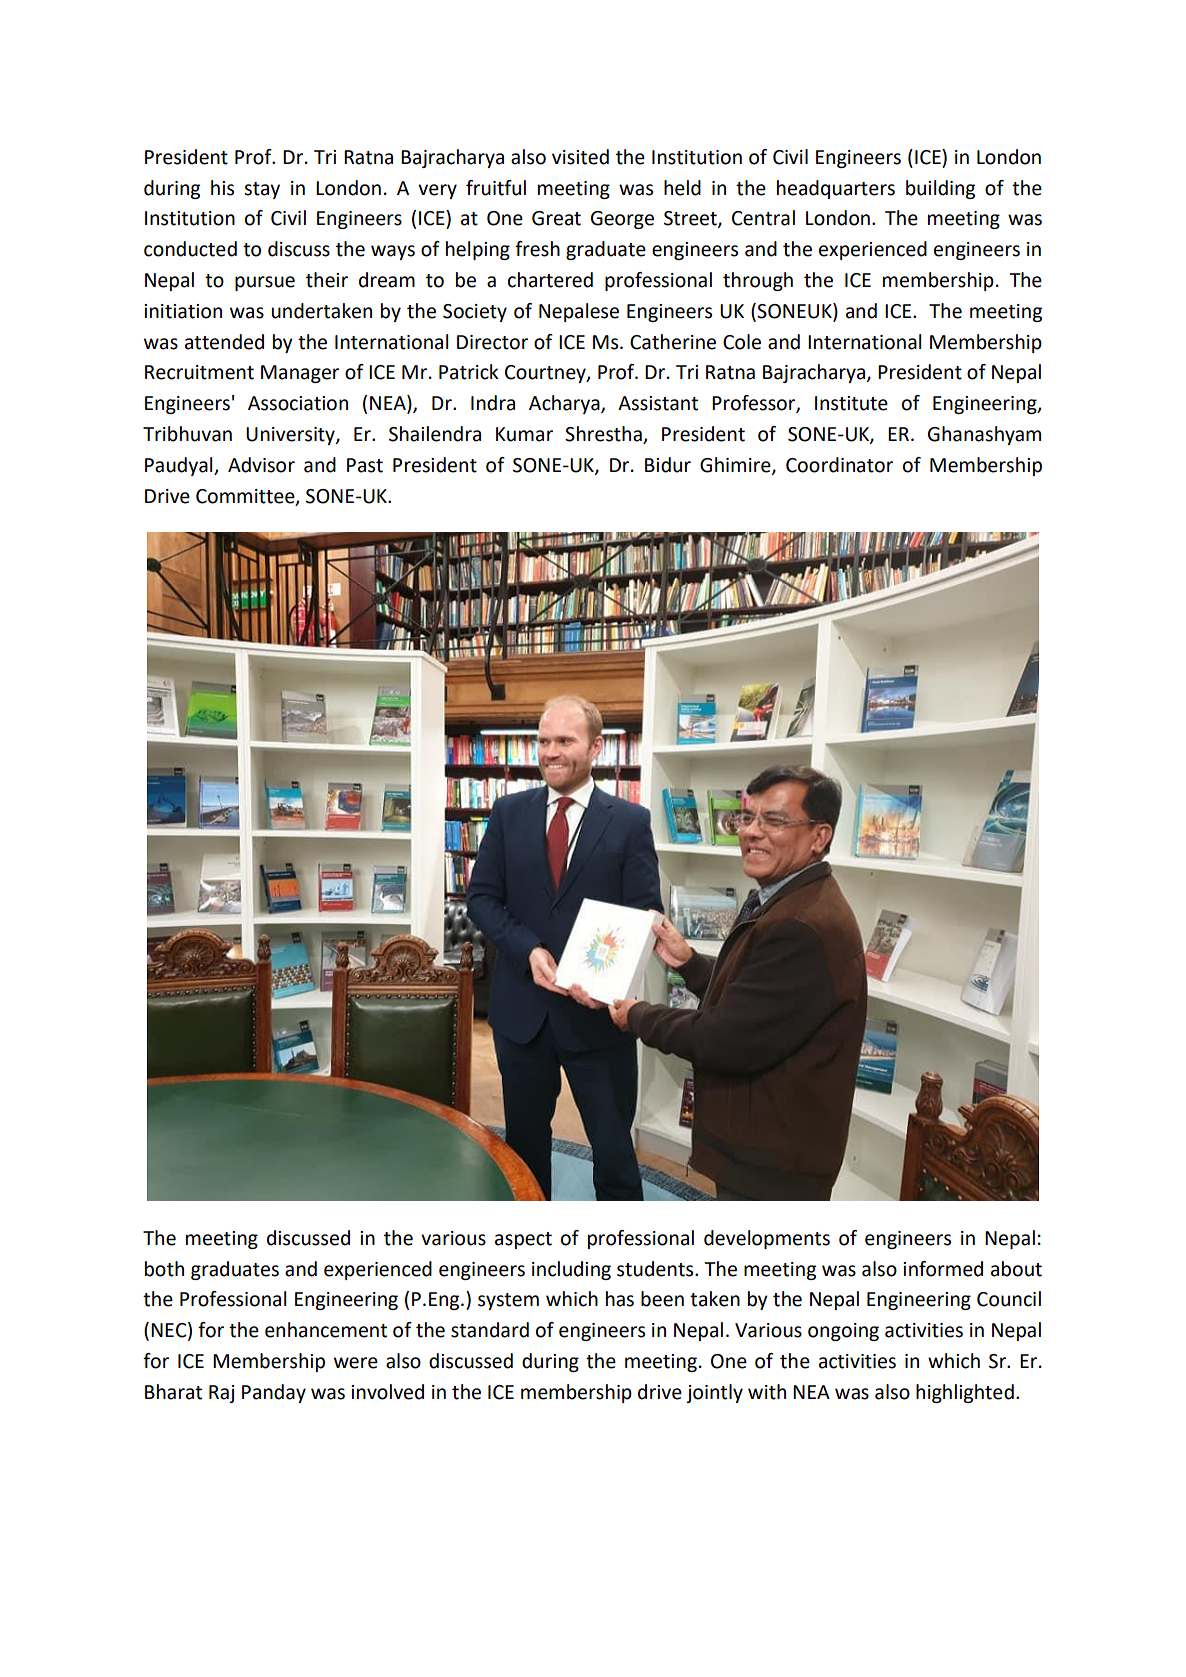 This screenshot has width=1186, height=1677. Describe the element at coordinates (262, 190) in the screenshot. I see `stay` at that location.
